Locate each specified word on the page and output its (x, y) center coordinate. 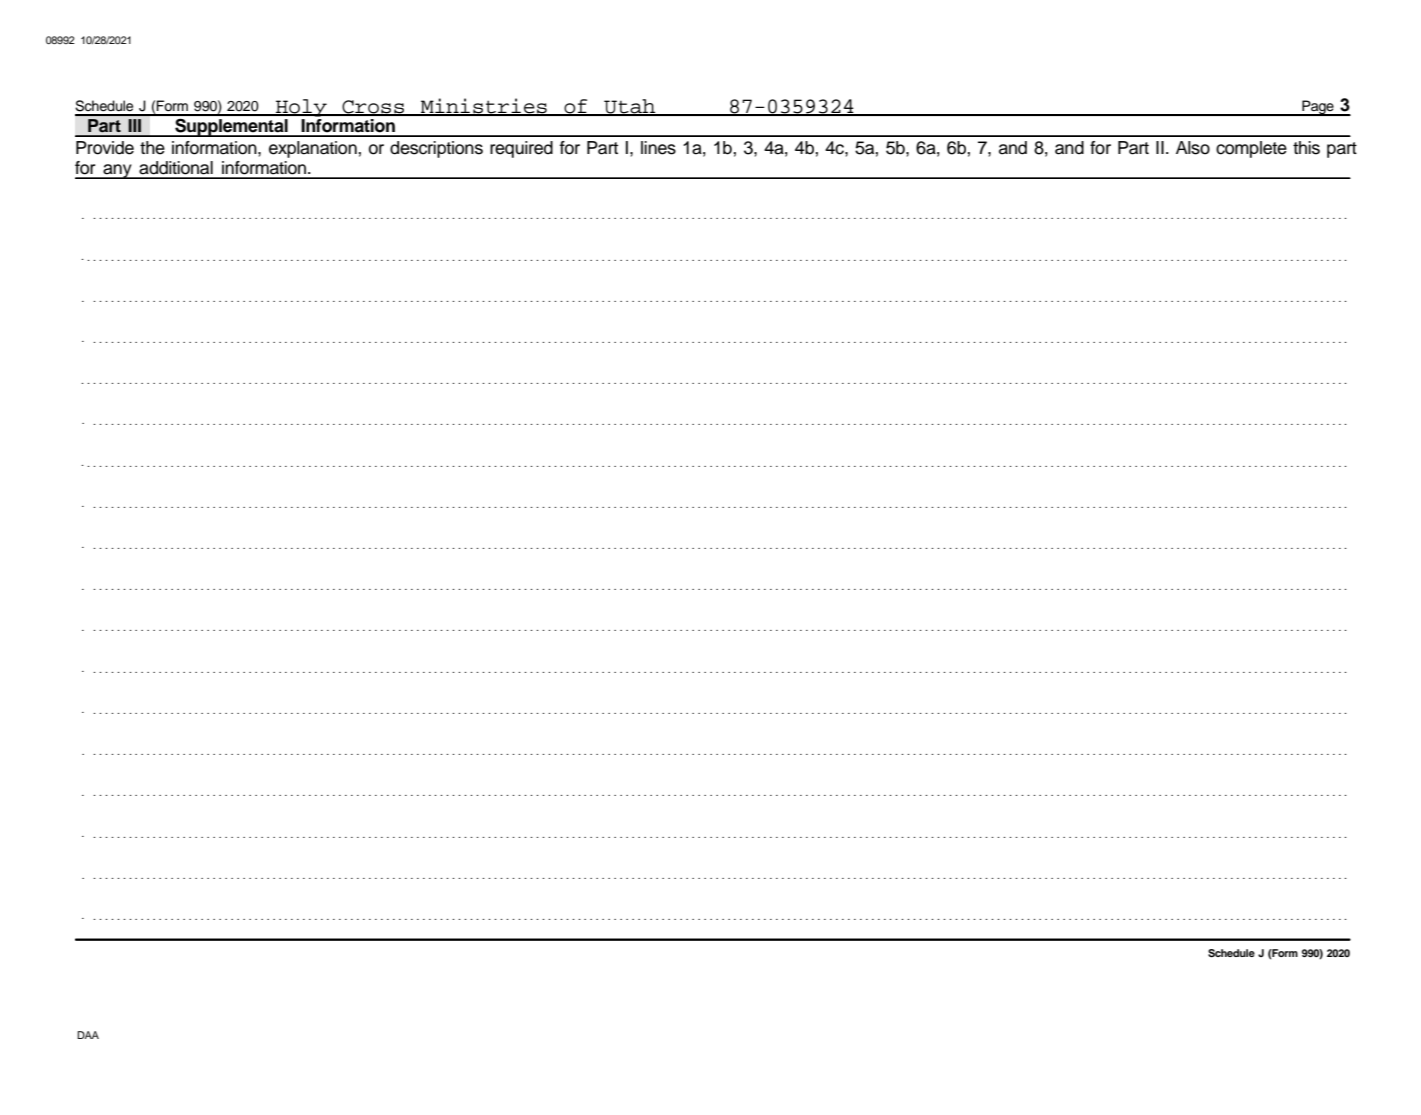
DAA (88, 1035)
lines (658, 148)
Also (1193, 148)
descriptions (436, 149)
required (521, 149)
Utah (630, 107)
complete (1251, 149)
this (1306, 148)
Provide (105, 148)
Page (1318, 108)
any (117, 171)
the (152, 148)
